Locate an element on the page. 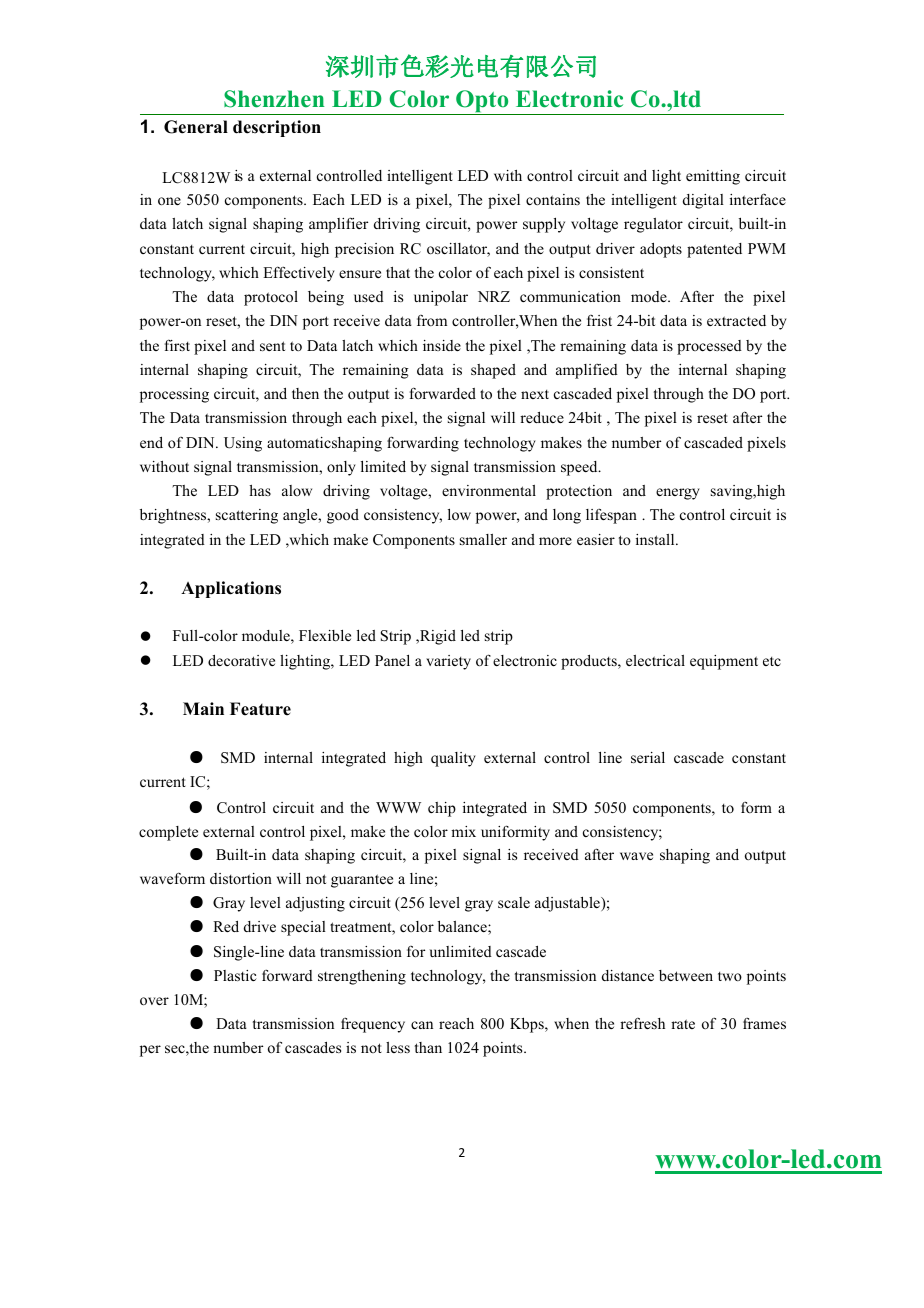 This image has width=924, height=1308. refresh is located at coordinates (642, 1023).
